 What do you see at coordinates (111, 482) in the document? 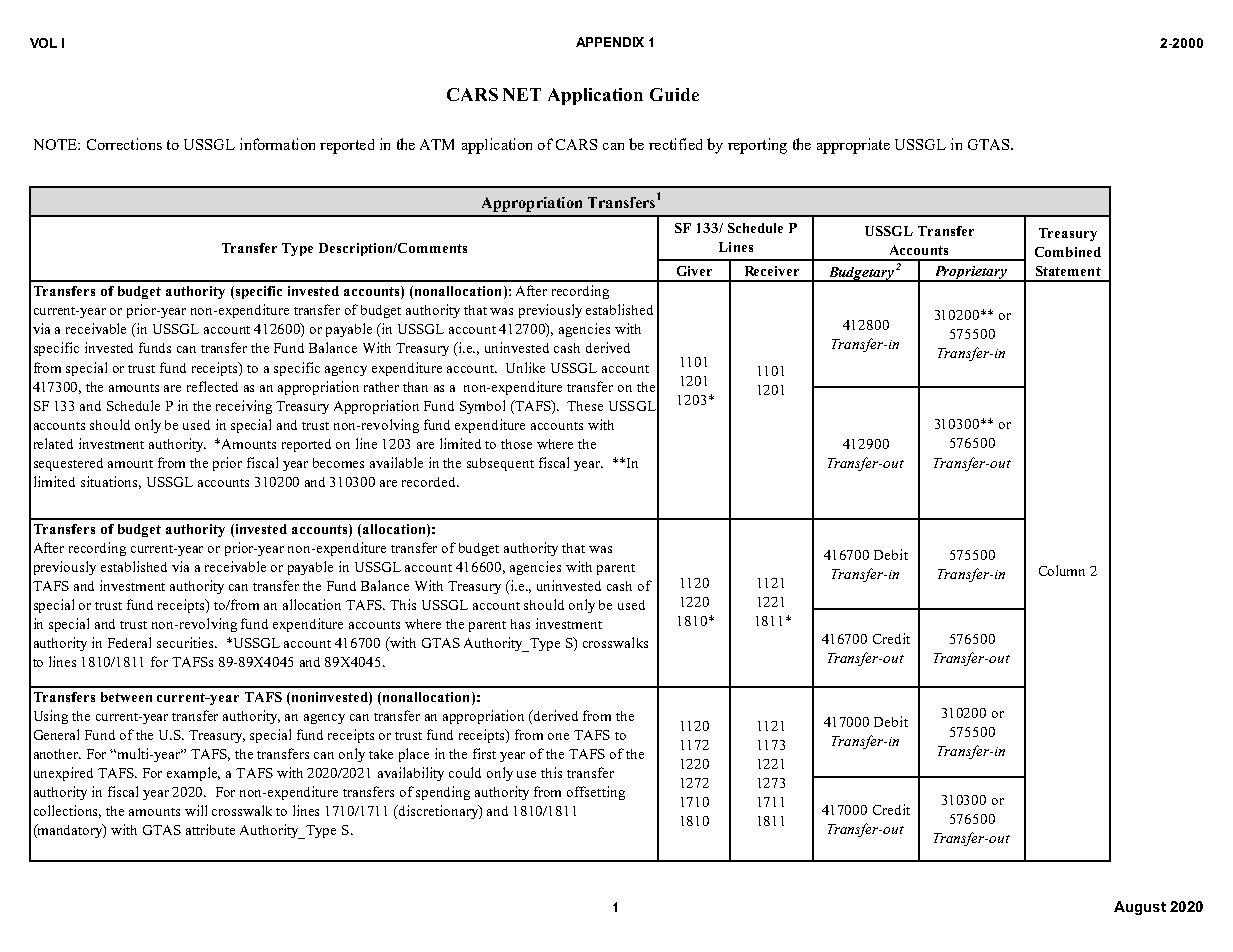
I see `situations` at bounding box center [111, 482].
